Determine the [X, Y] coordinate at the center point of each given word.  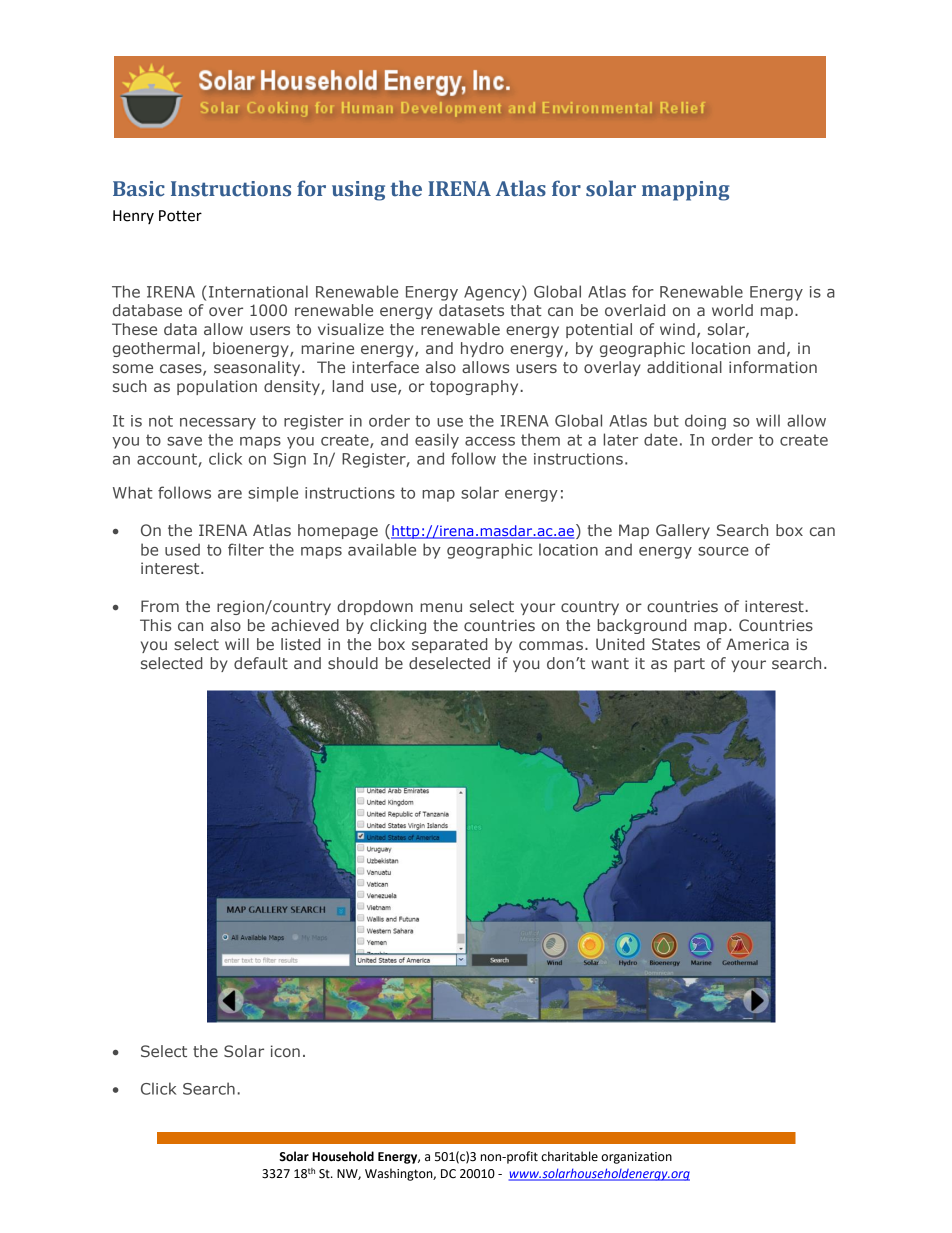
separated [450, 645]
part [689, 665]
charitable [569, 1156]
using [358, 191]
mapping [686, 191]
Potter [180, 216]
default [261, 663]
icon [285, 1051]
